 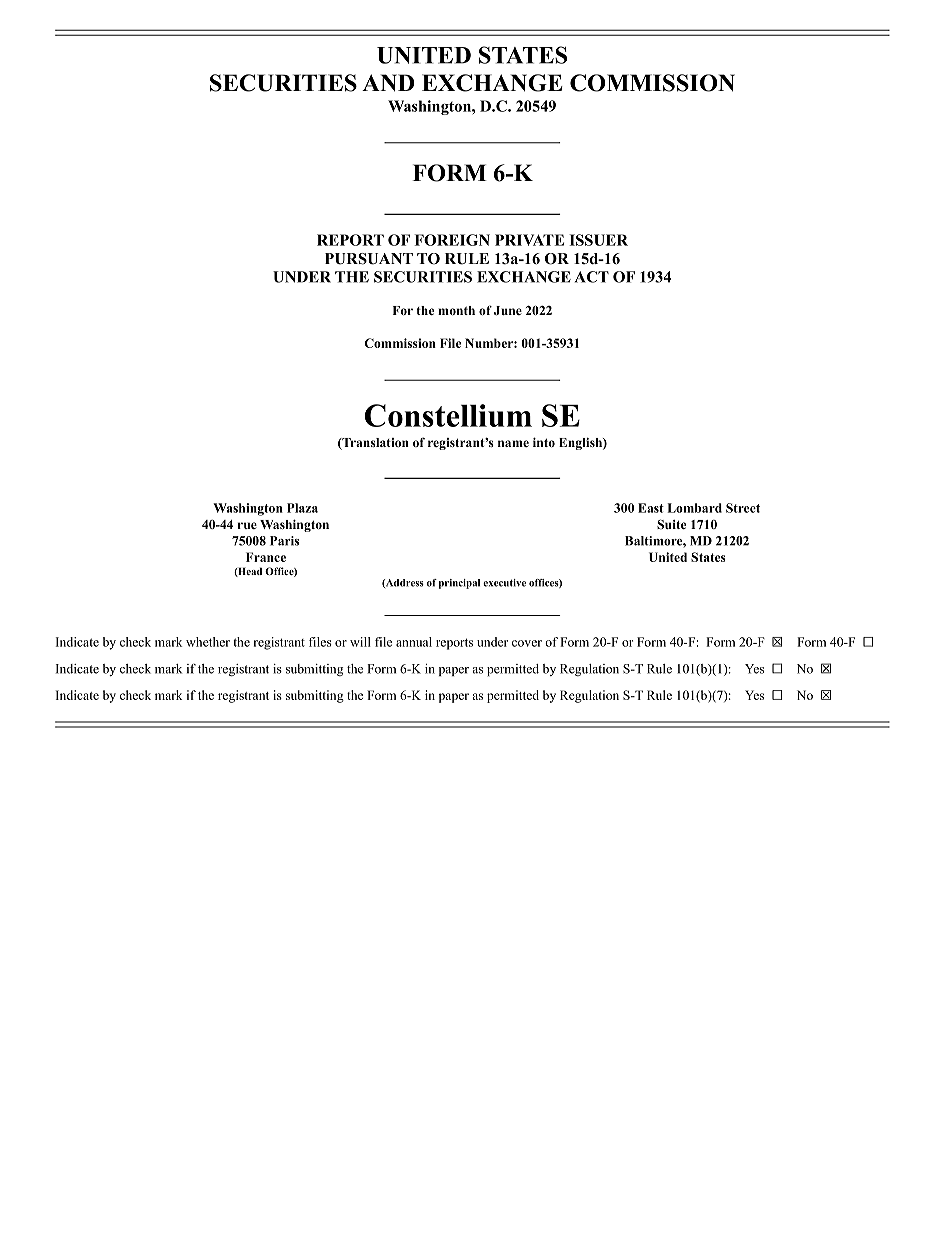 What do you see at coordinates (504, 583) in the image?
I see `executive` at bounding box center [504, 583].
